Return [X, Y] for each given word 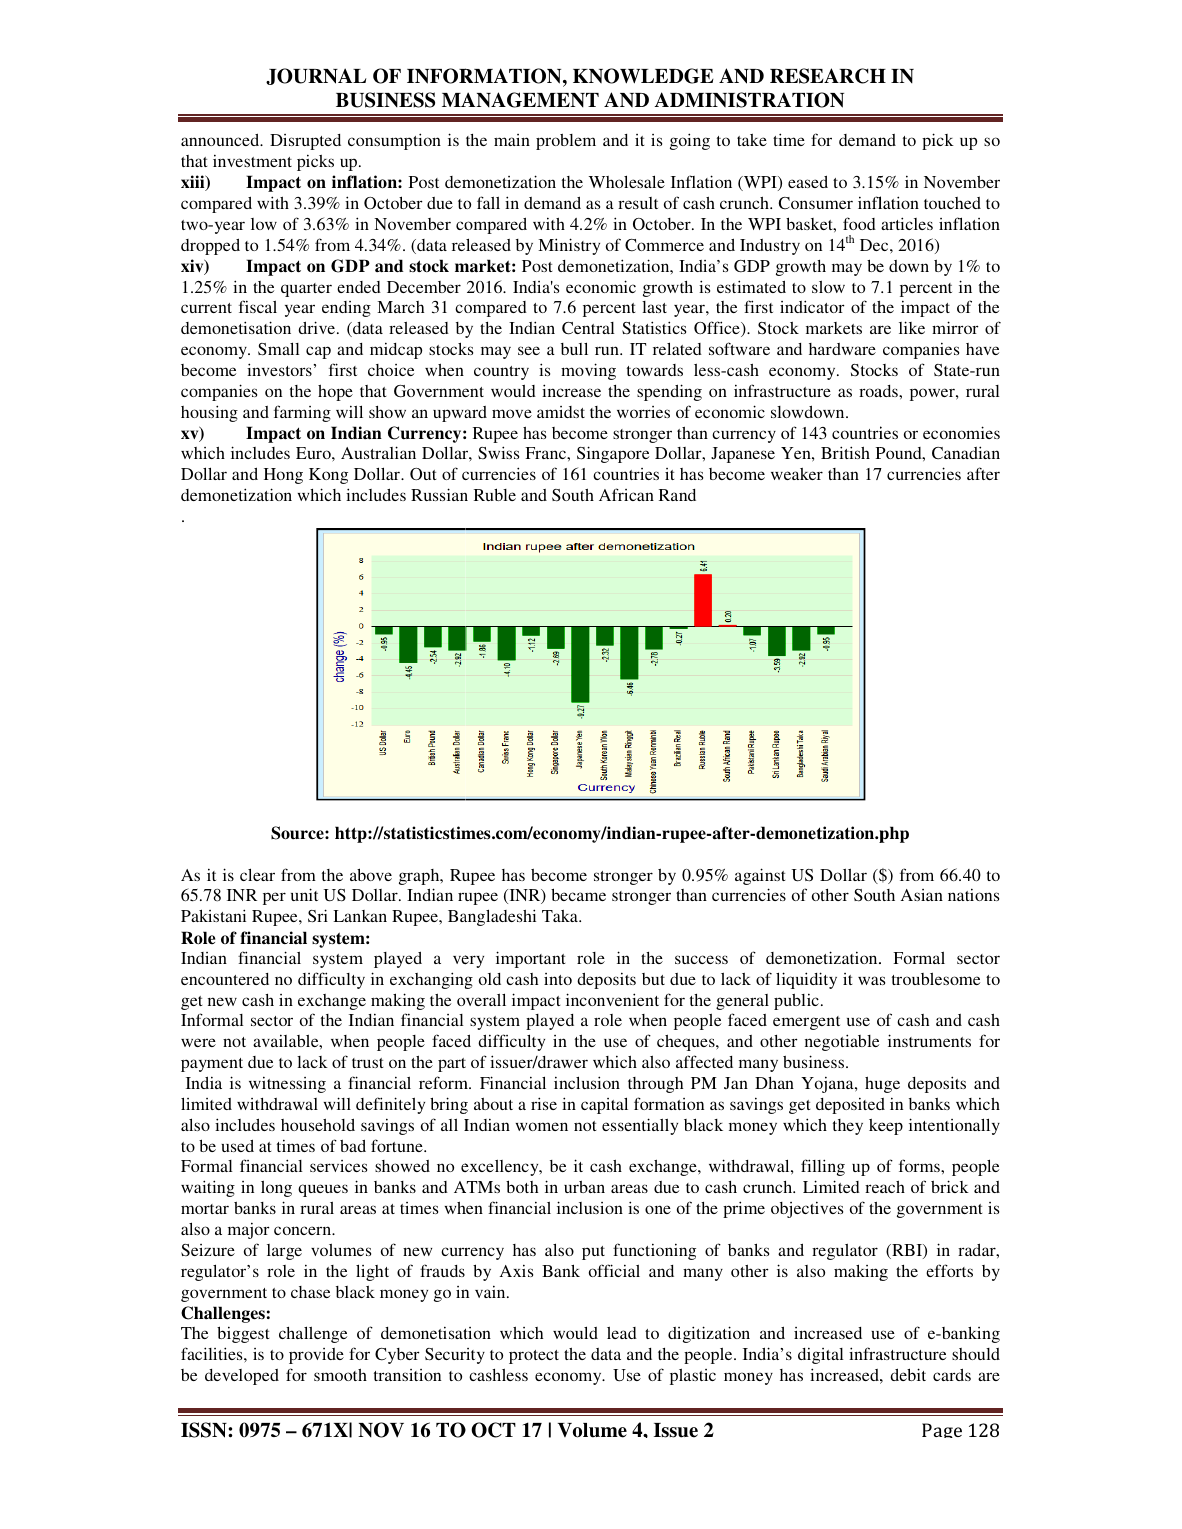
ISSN [205, 1430]
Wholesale [627, 181]
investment [252, 160]
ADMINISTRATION [749, 100]
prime [744, 1209]
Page [942, 1430]
